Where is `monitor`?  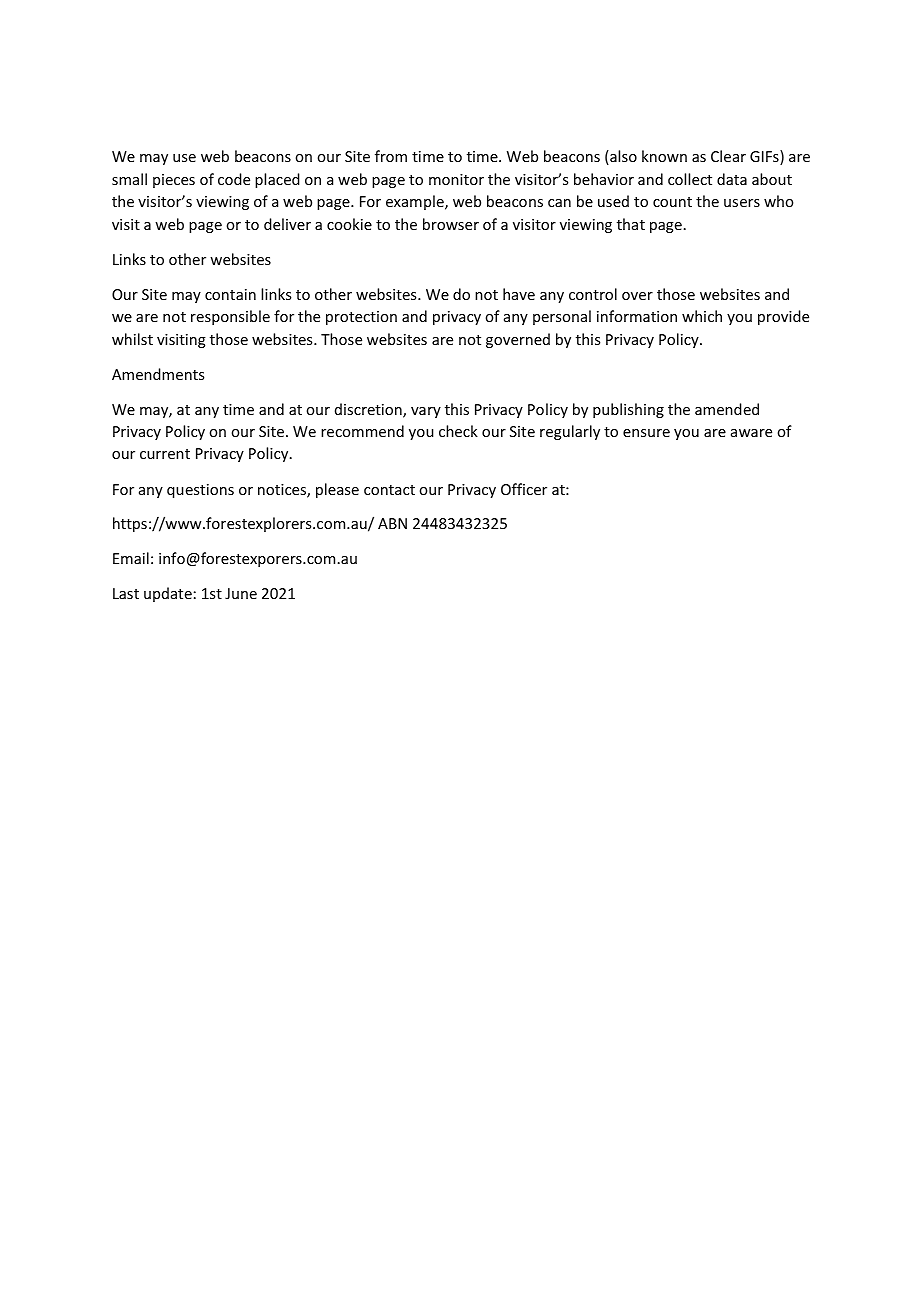
monitor is located at coordinates (456, 179).
